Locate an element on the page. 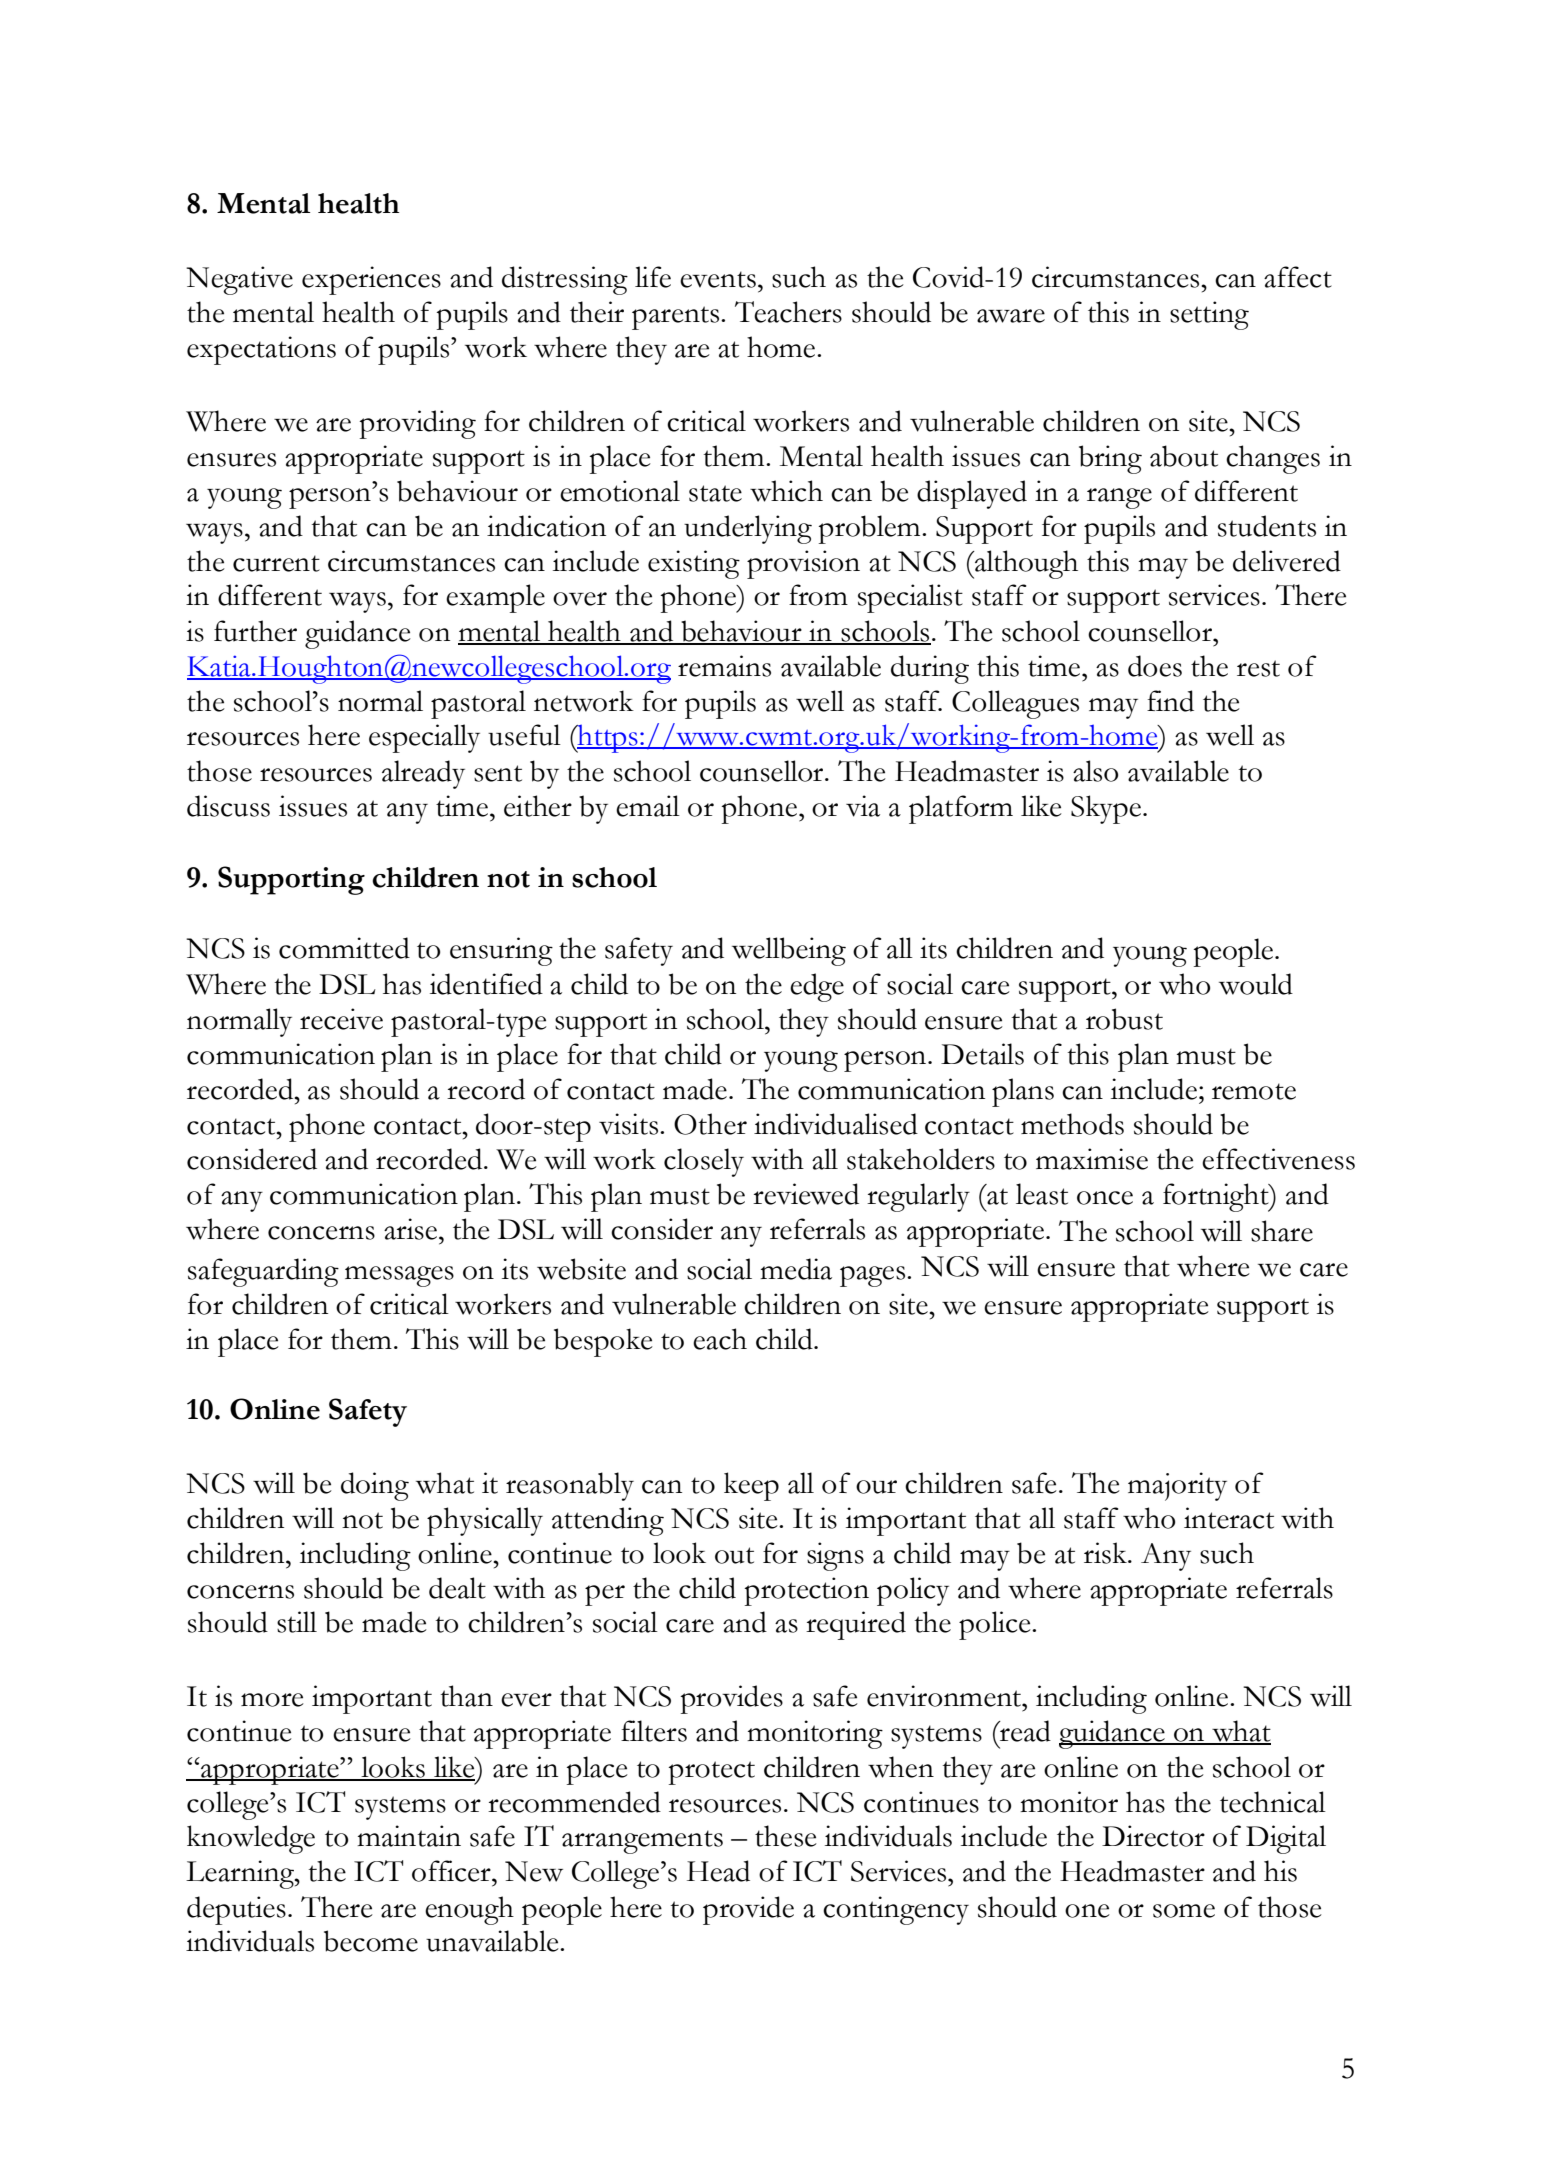  become is located at coordinates (371, 1941).
